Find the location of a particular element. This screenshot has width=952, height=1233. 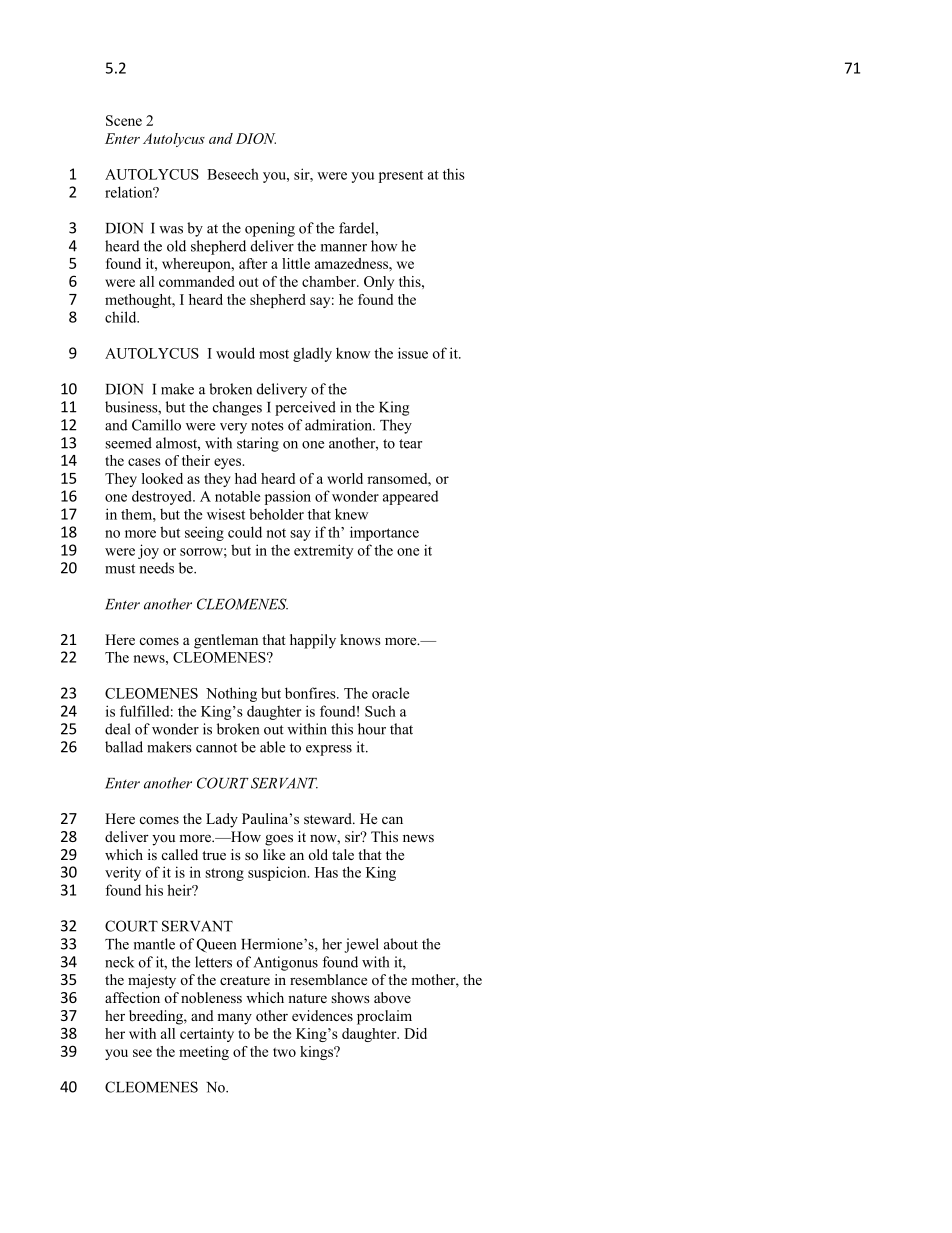

Nothing is located at coordinates (231, 694).
